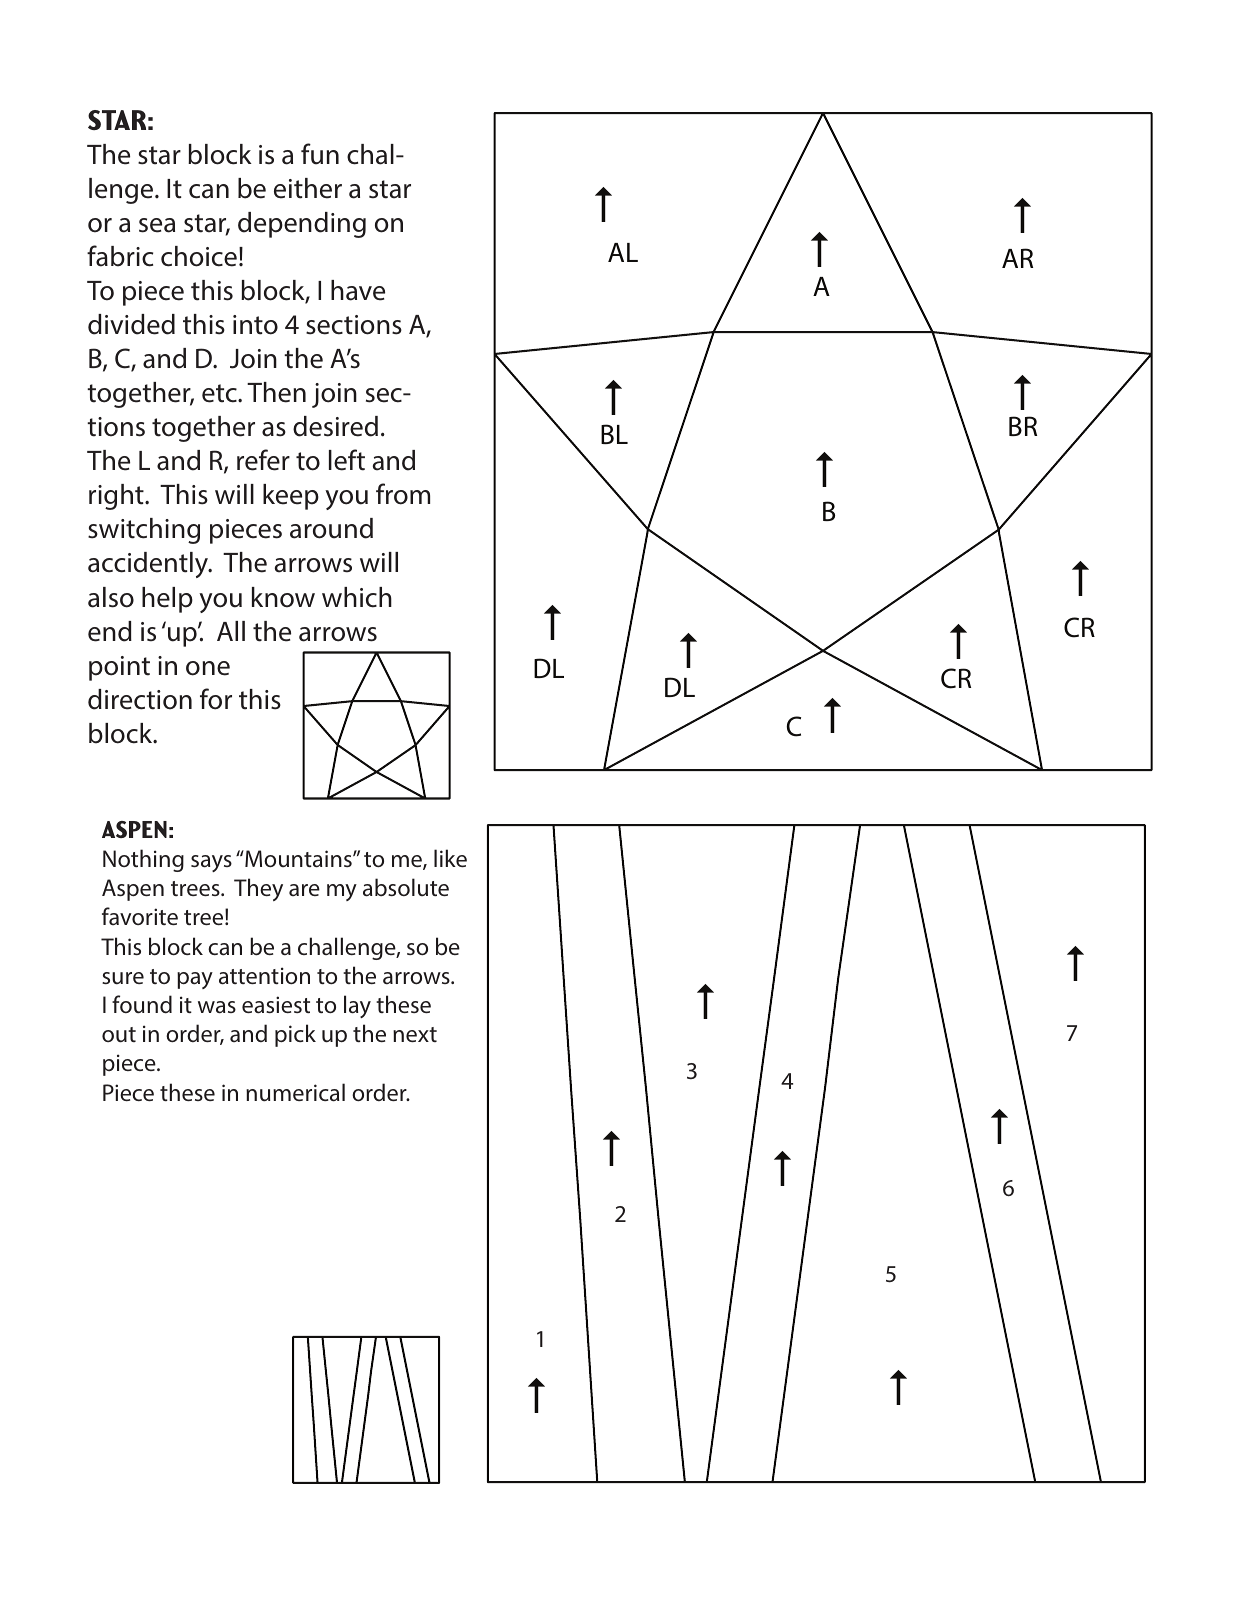 This image has width=1241, height=1606. Describe the element at coordinates (157, 225) in the image. I see `sea` at that location.
